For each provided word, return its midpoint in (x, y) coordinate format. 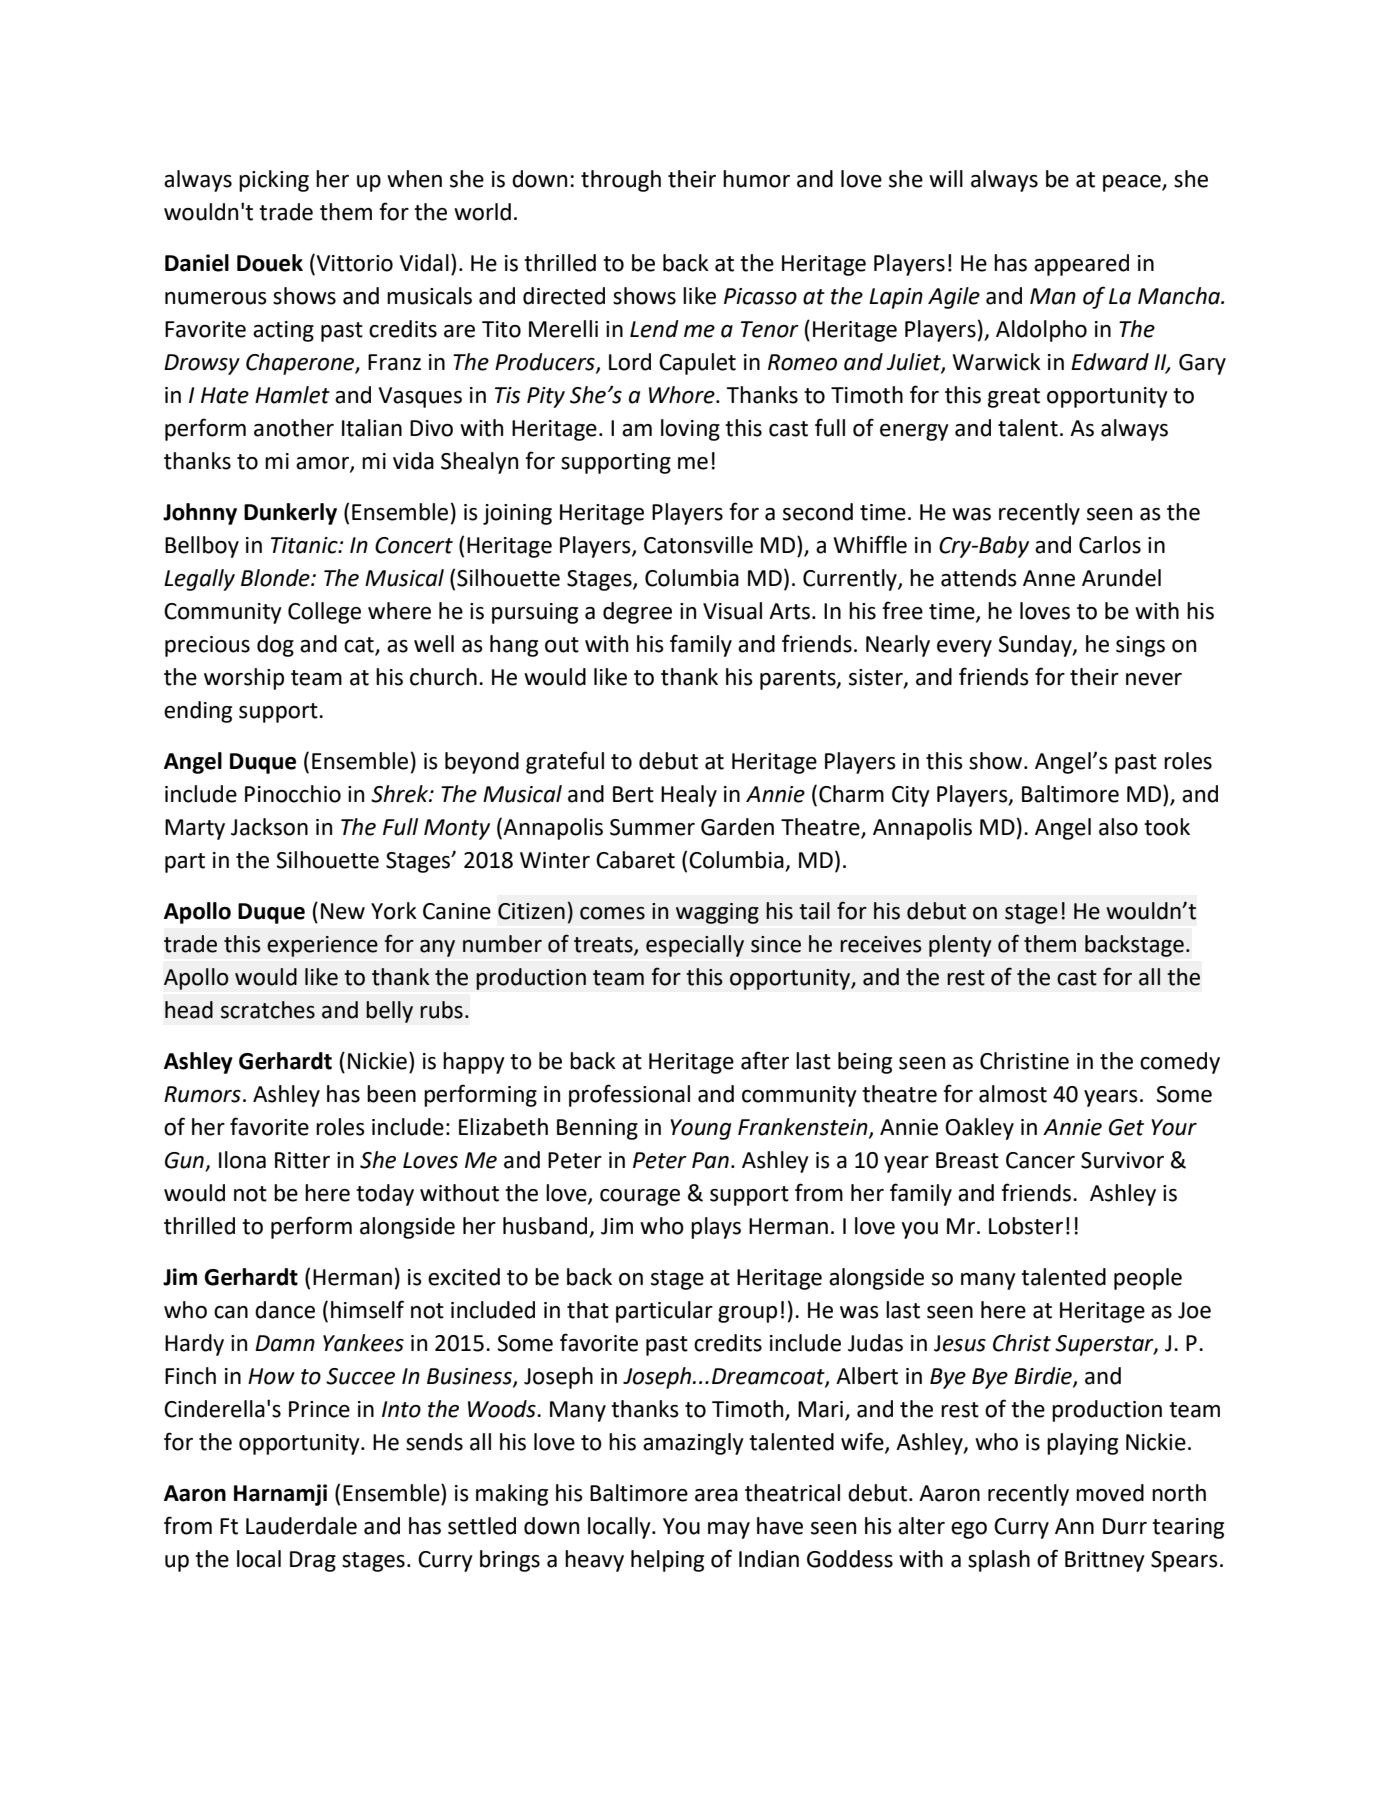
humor (756, 179)
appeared (1081, 265)
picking (274, 181)
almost (1013, 1094)
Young (700, 1129)
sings (1140, 646)
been (391, 1094)
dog (275, 646)
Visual (732, 611)
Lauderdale (301, 1526)
